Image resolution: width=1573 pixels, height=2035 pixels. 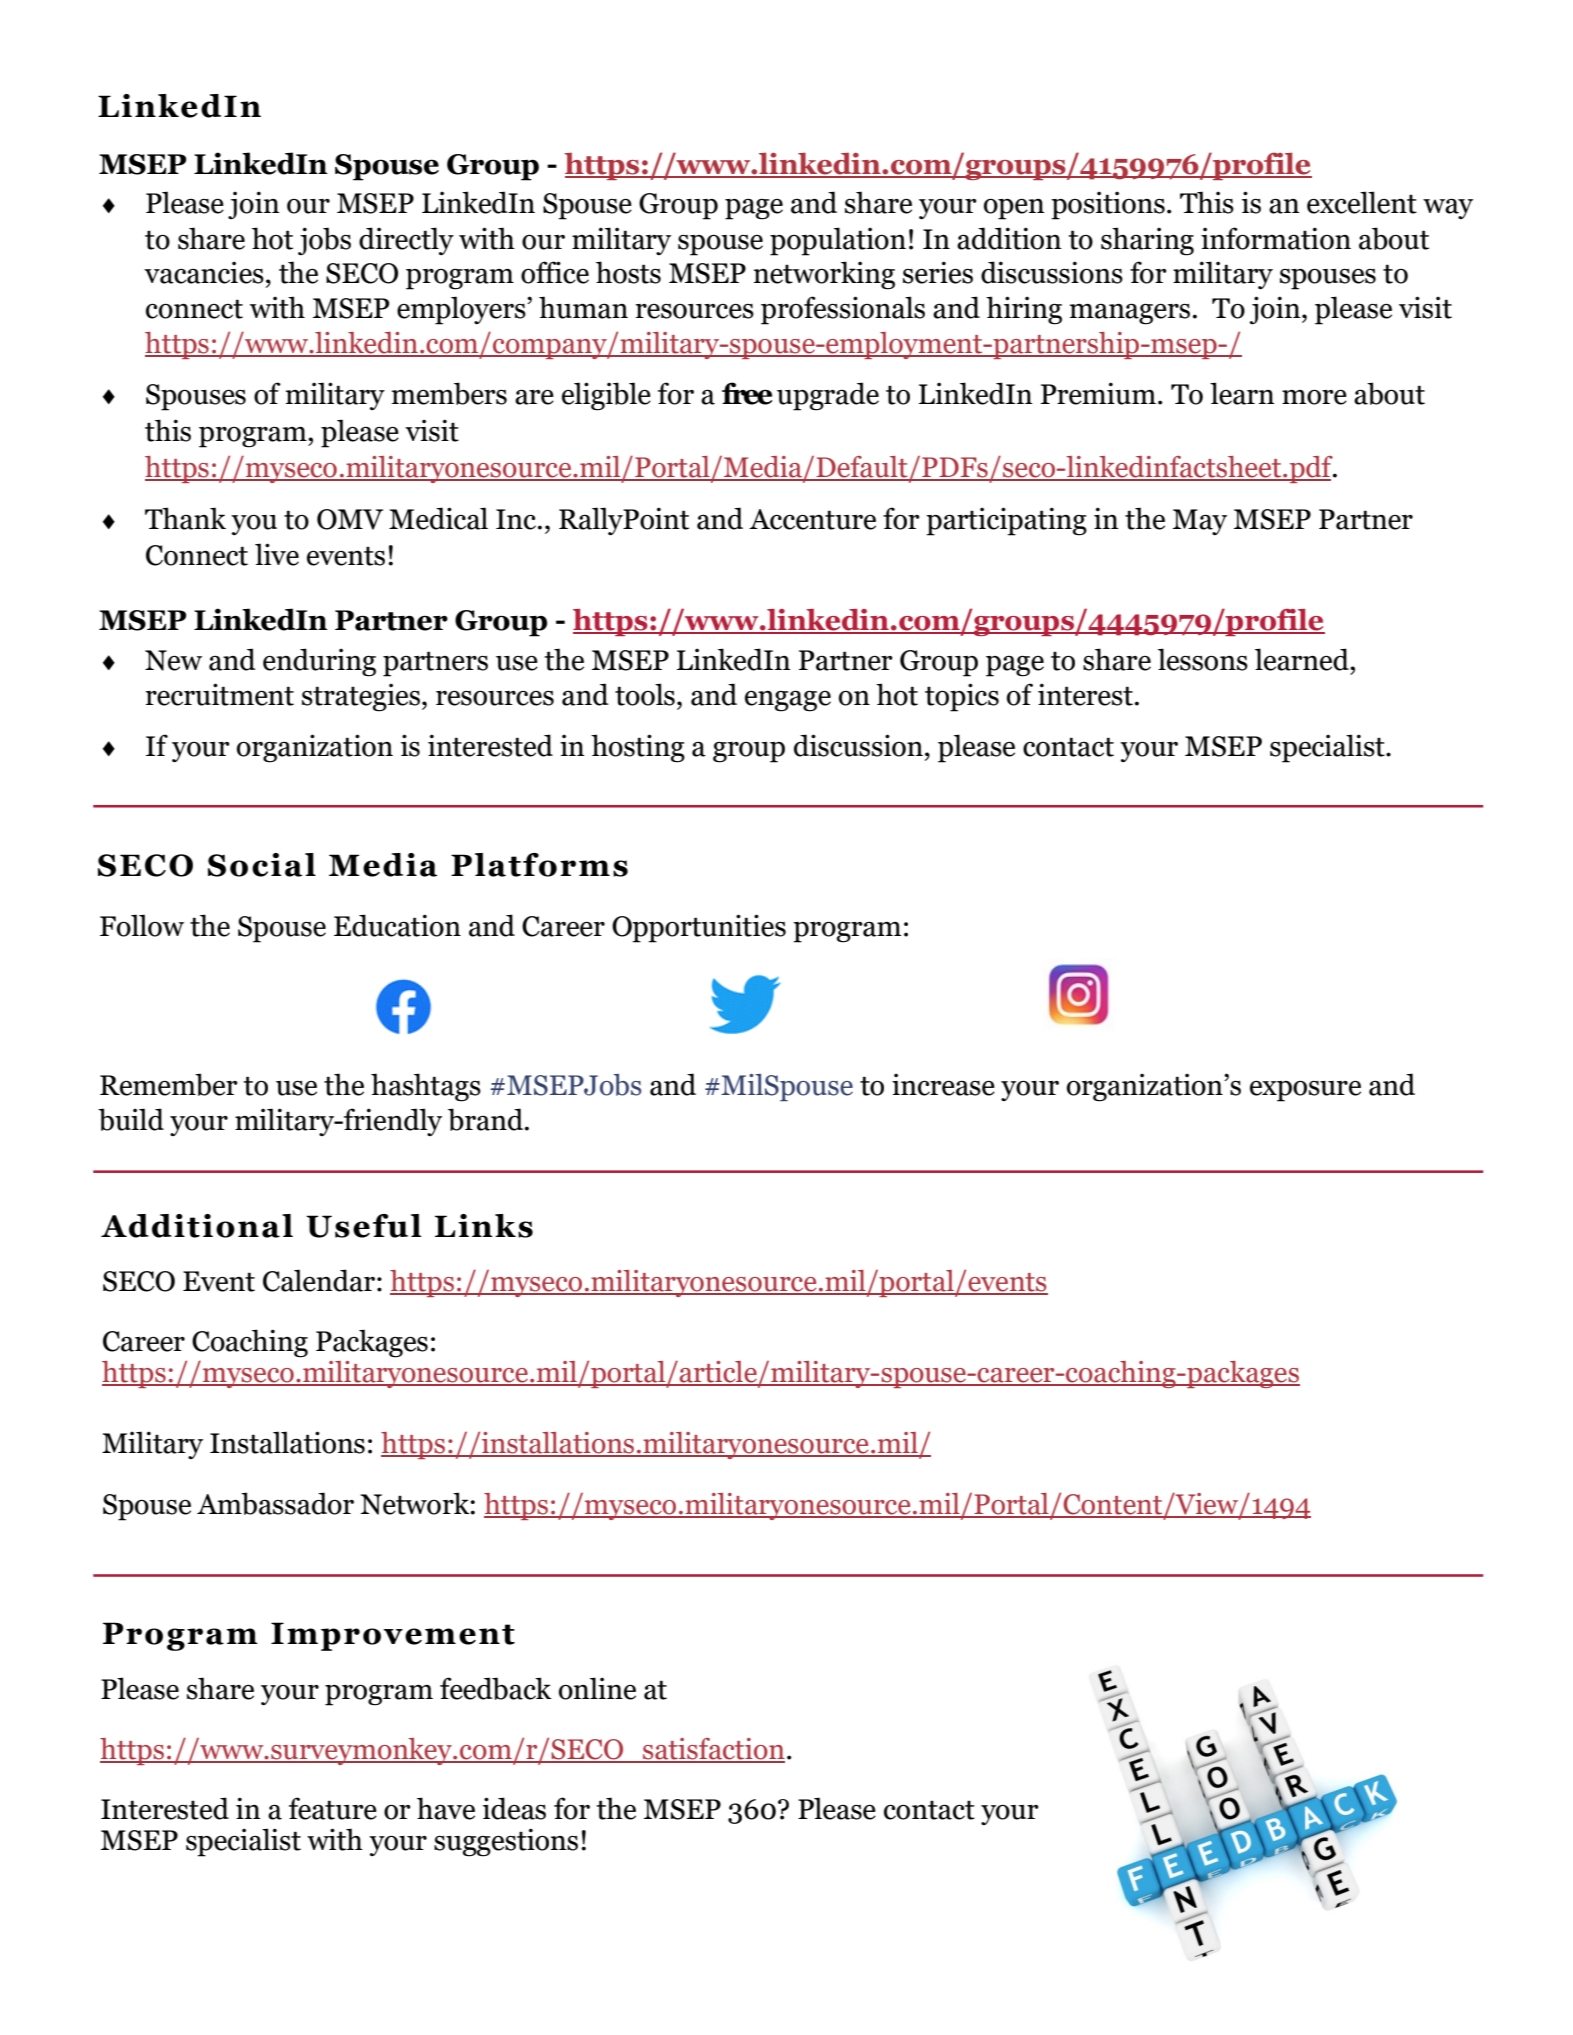 I want to click on Opportunities, so click(x=699, y=928).
